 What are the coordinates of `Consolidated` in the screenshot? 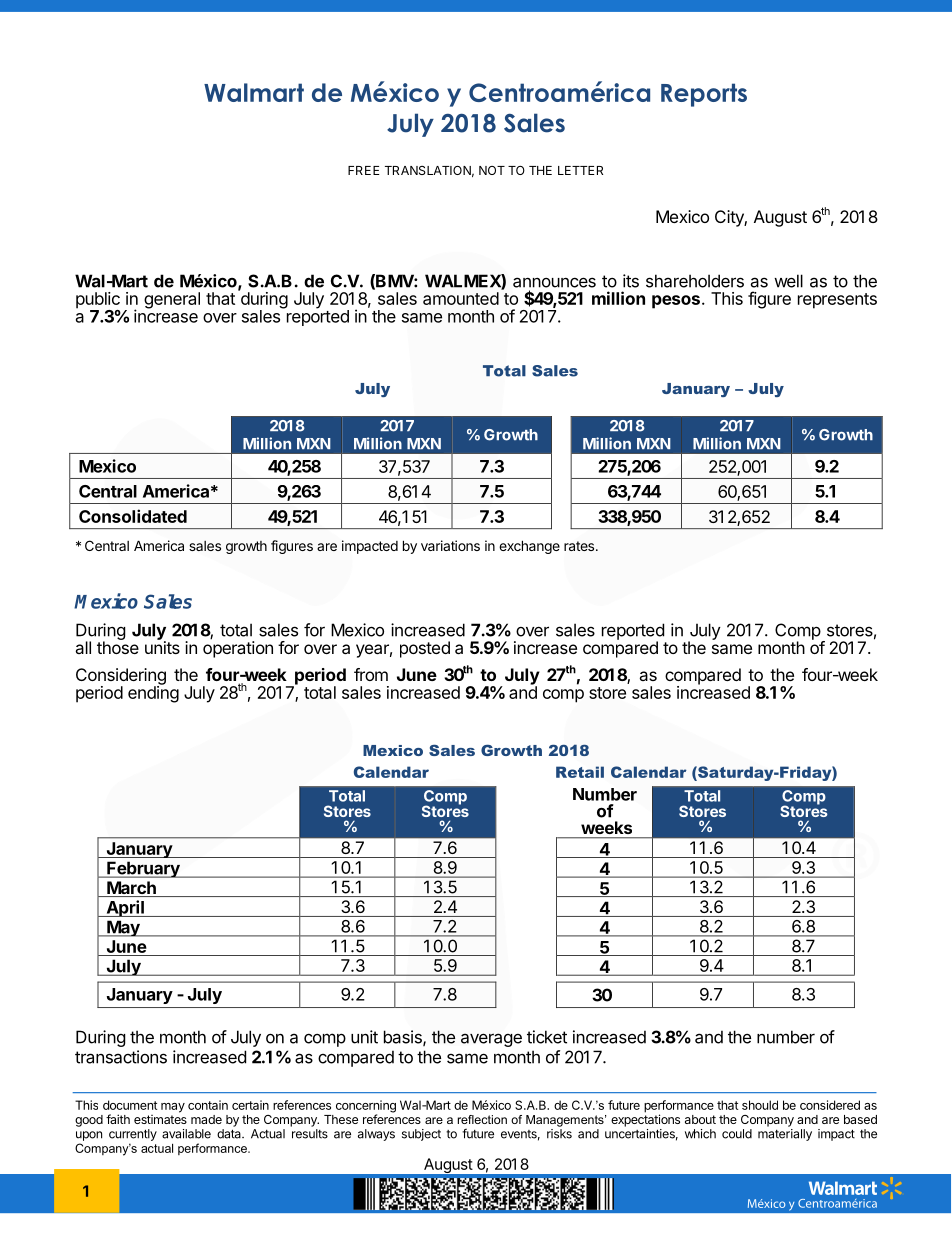 It's located at (133, 516).
